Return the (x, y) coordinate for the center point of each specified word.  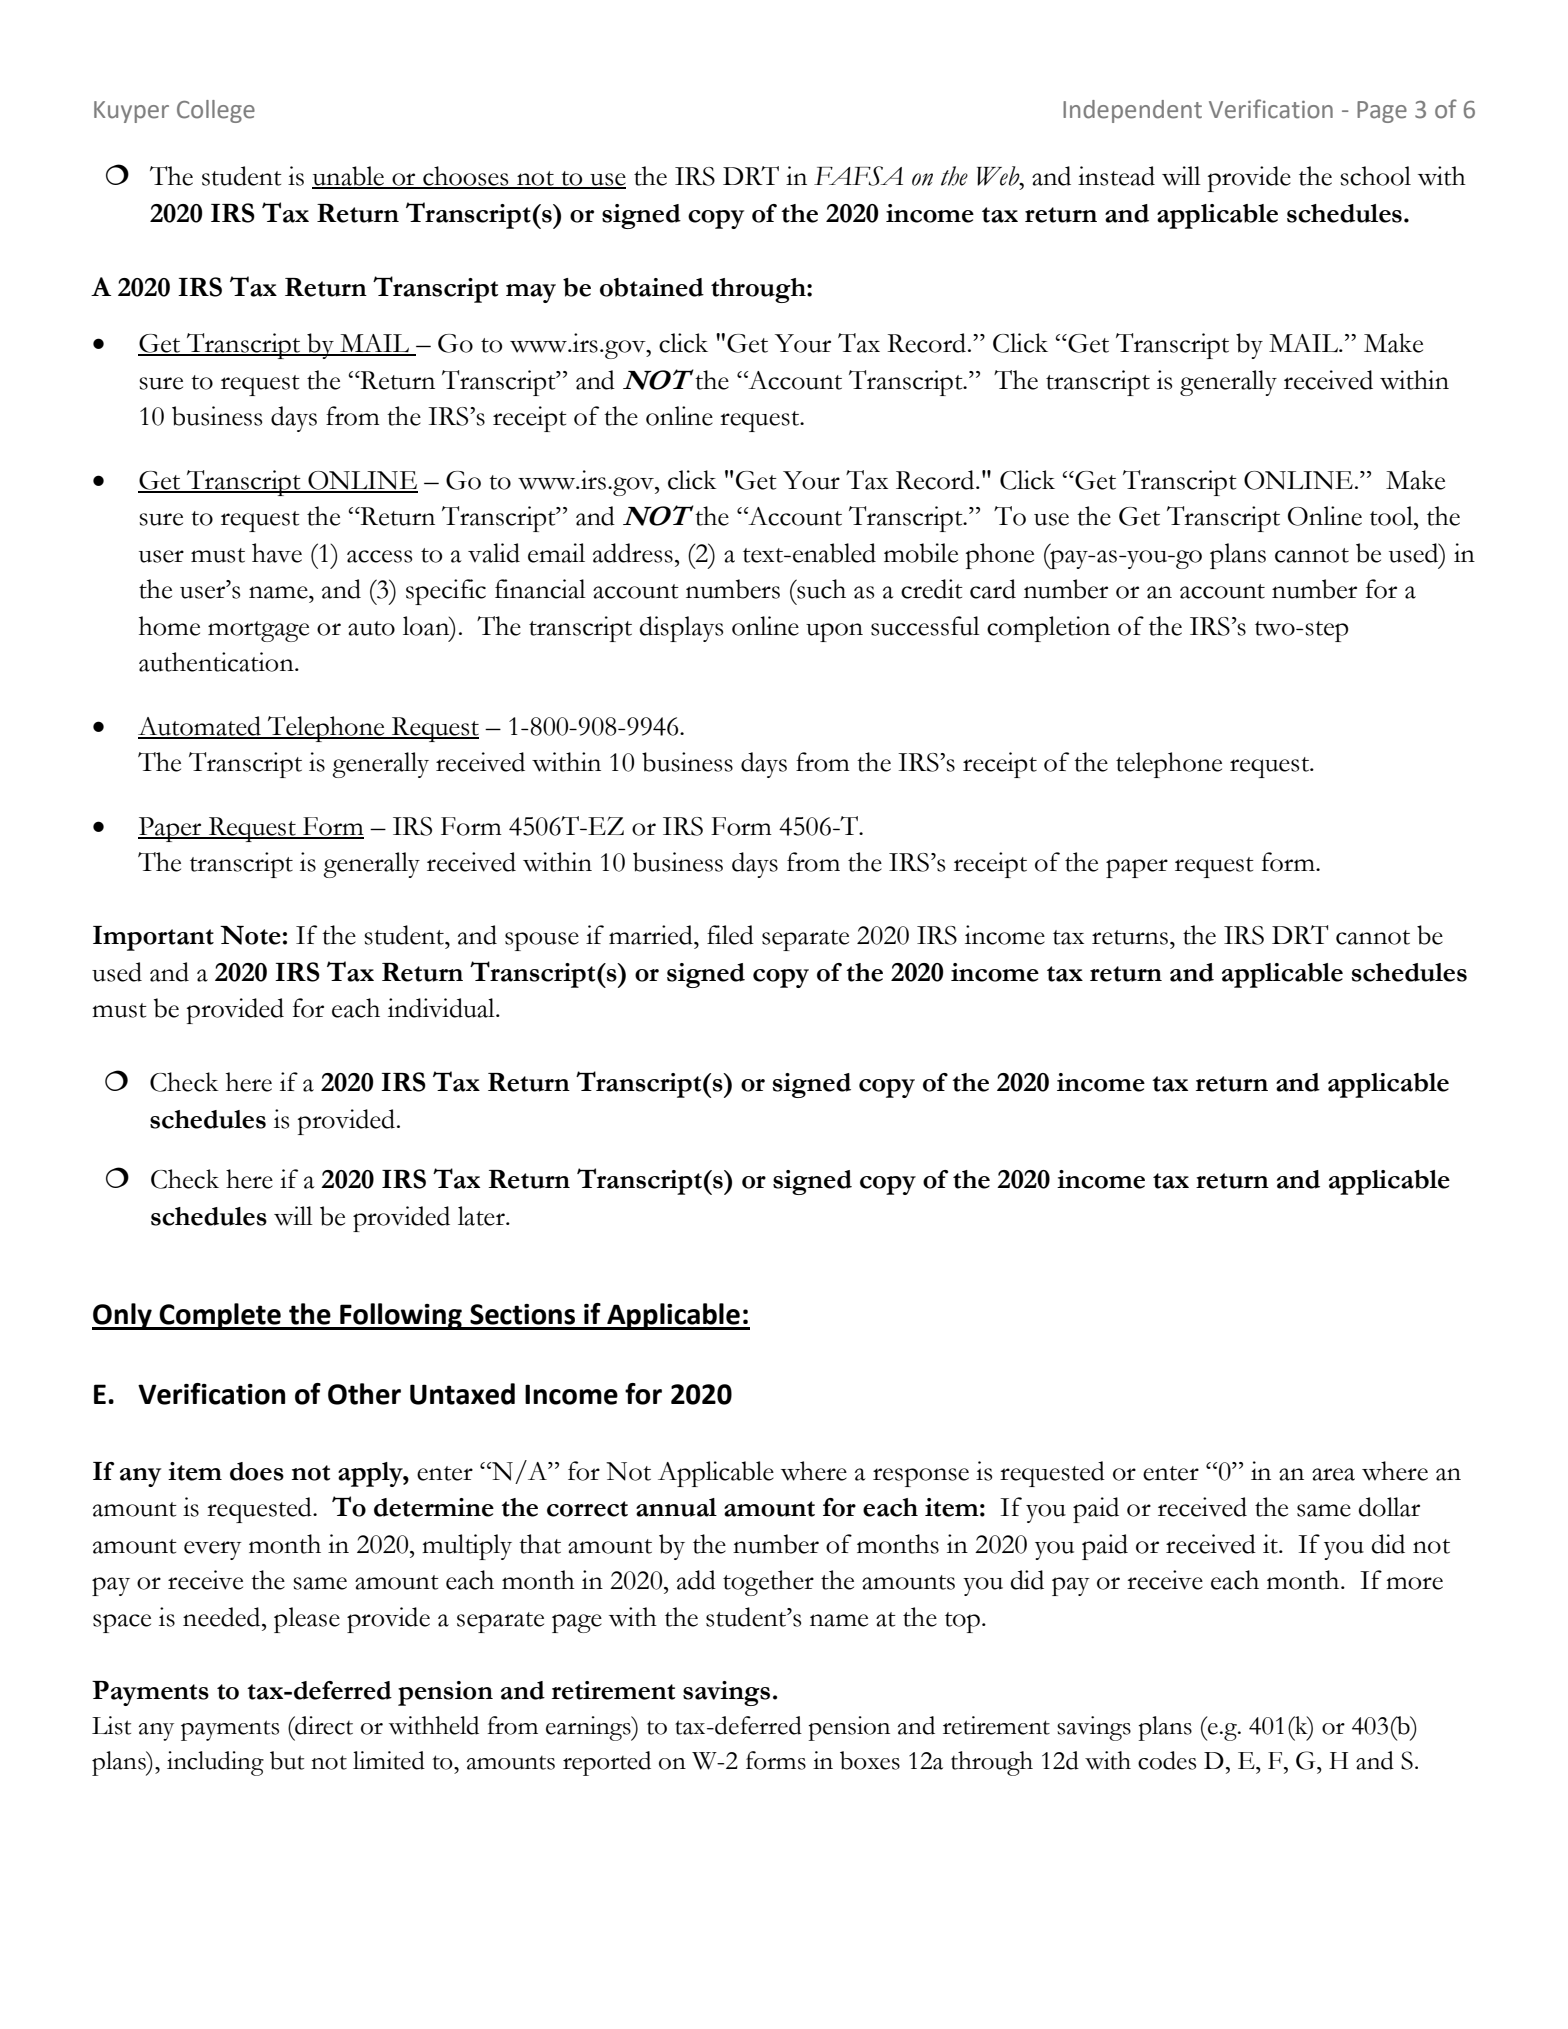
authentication (217, 662)
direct (323, 1725)
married (652, 935)
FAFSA (858, 176)
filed (730, 935)
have (277, 553)
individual (442, 1008)
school (1375, 176)
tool (1392, 516)
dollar (1389, 1507)
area (1333, 1474)
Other (364, 1394)
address (633, 553)
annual (676, 1507)
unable (349, 177)
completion (1048, 629)
